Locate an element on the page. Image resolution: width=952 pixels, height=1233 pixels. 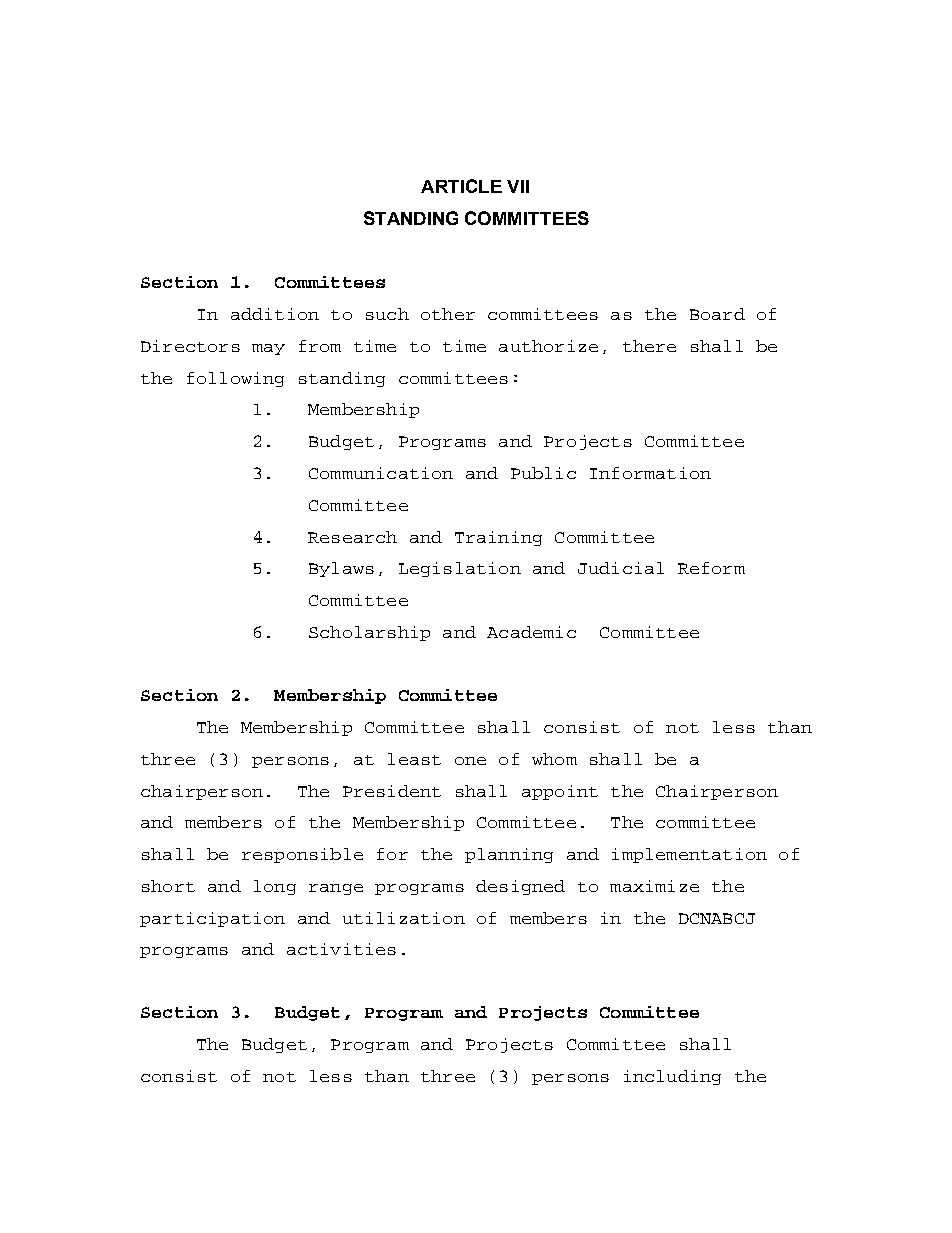
participation is located at coordinates (212, 919).
